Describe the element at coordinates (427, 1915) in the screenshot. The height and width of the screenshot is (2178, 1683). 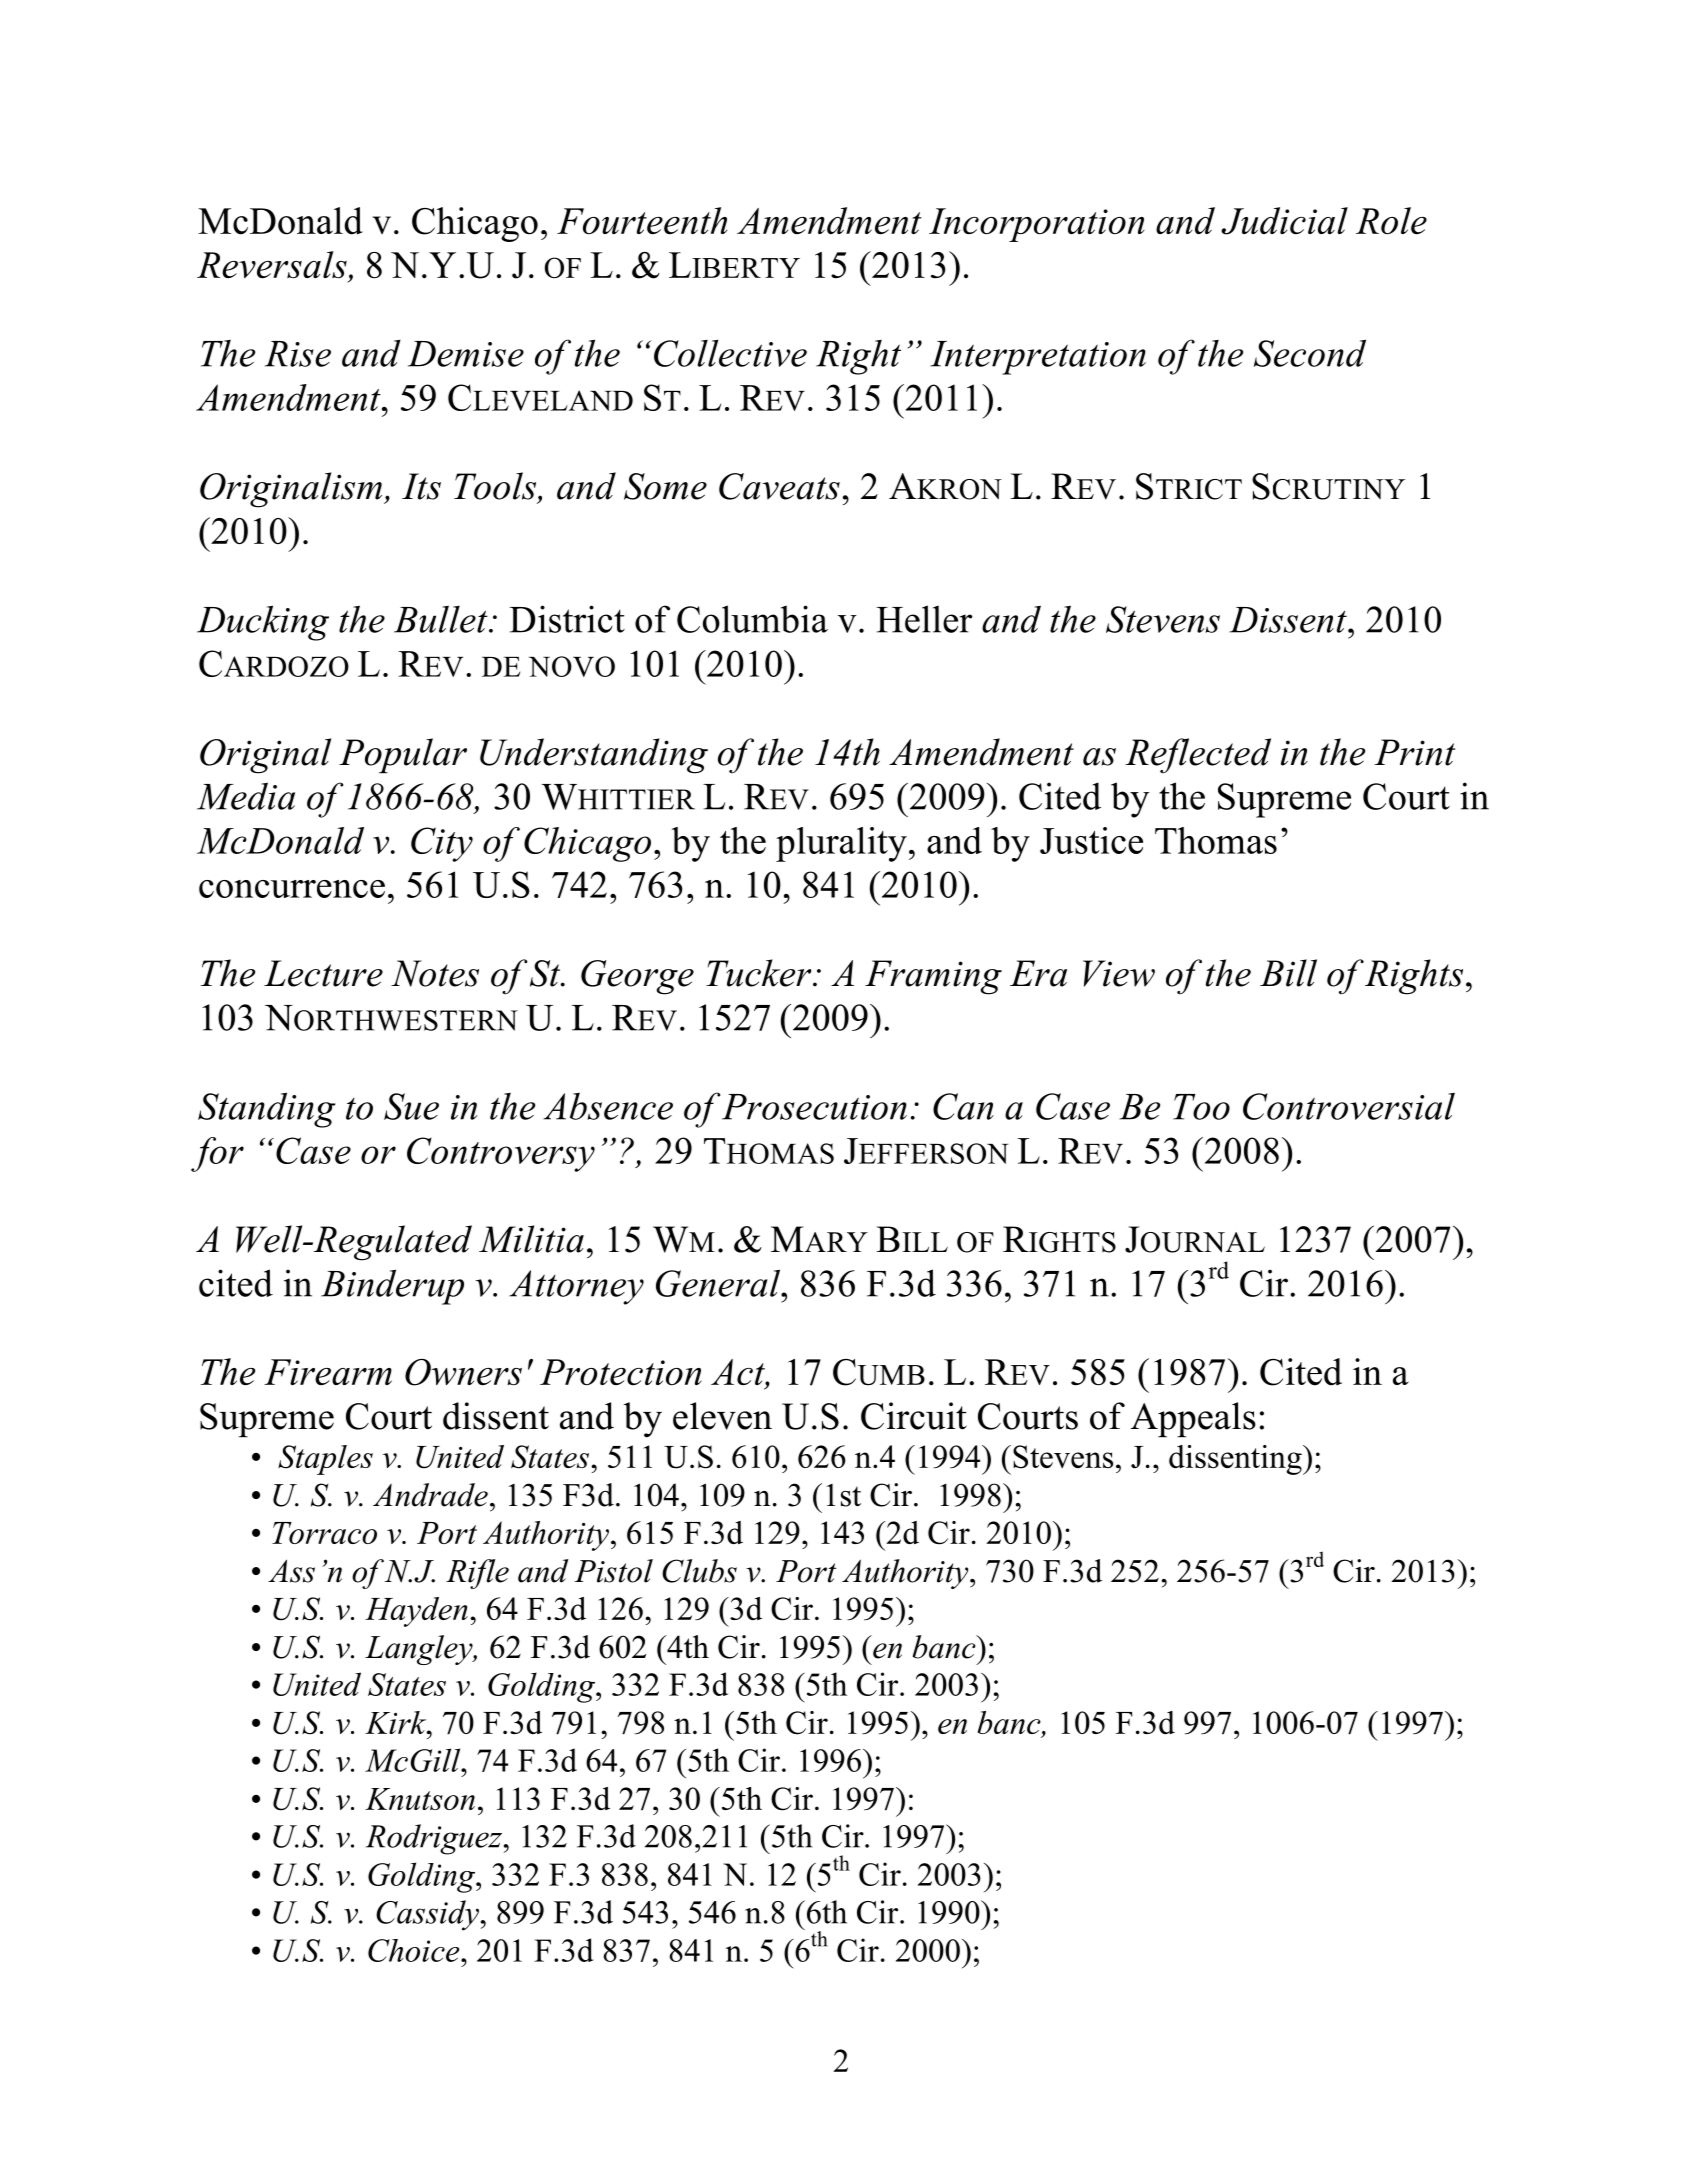
I see `Cassidy` at that location.
